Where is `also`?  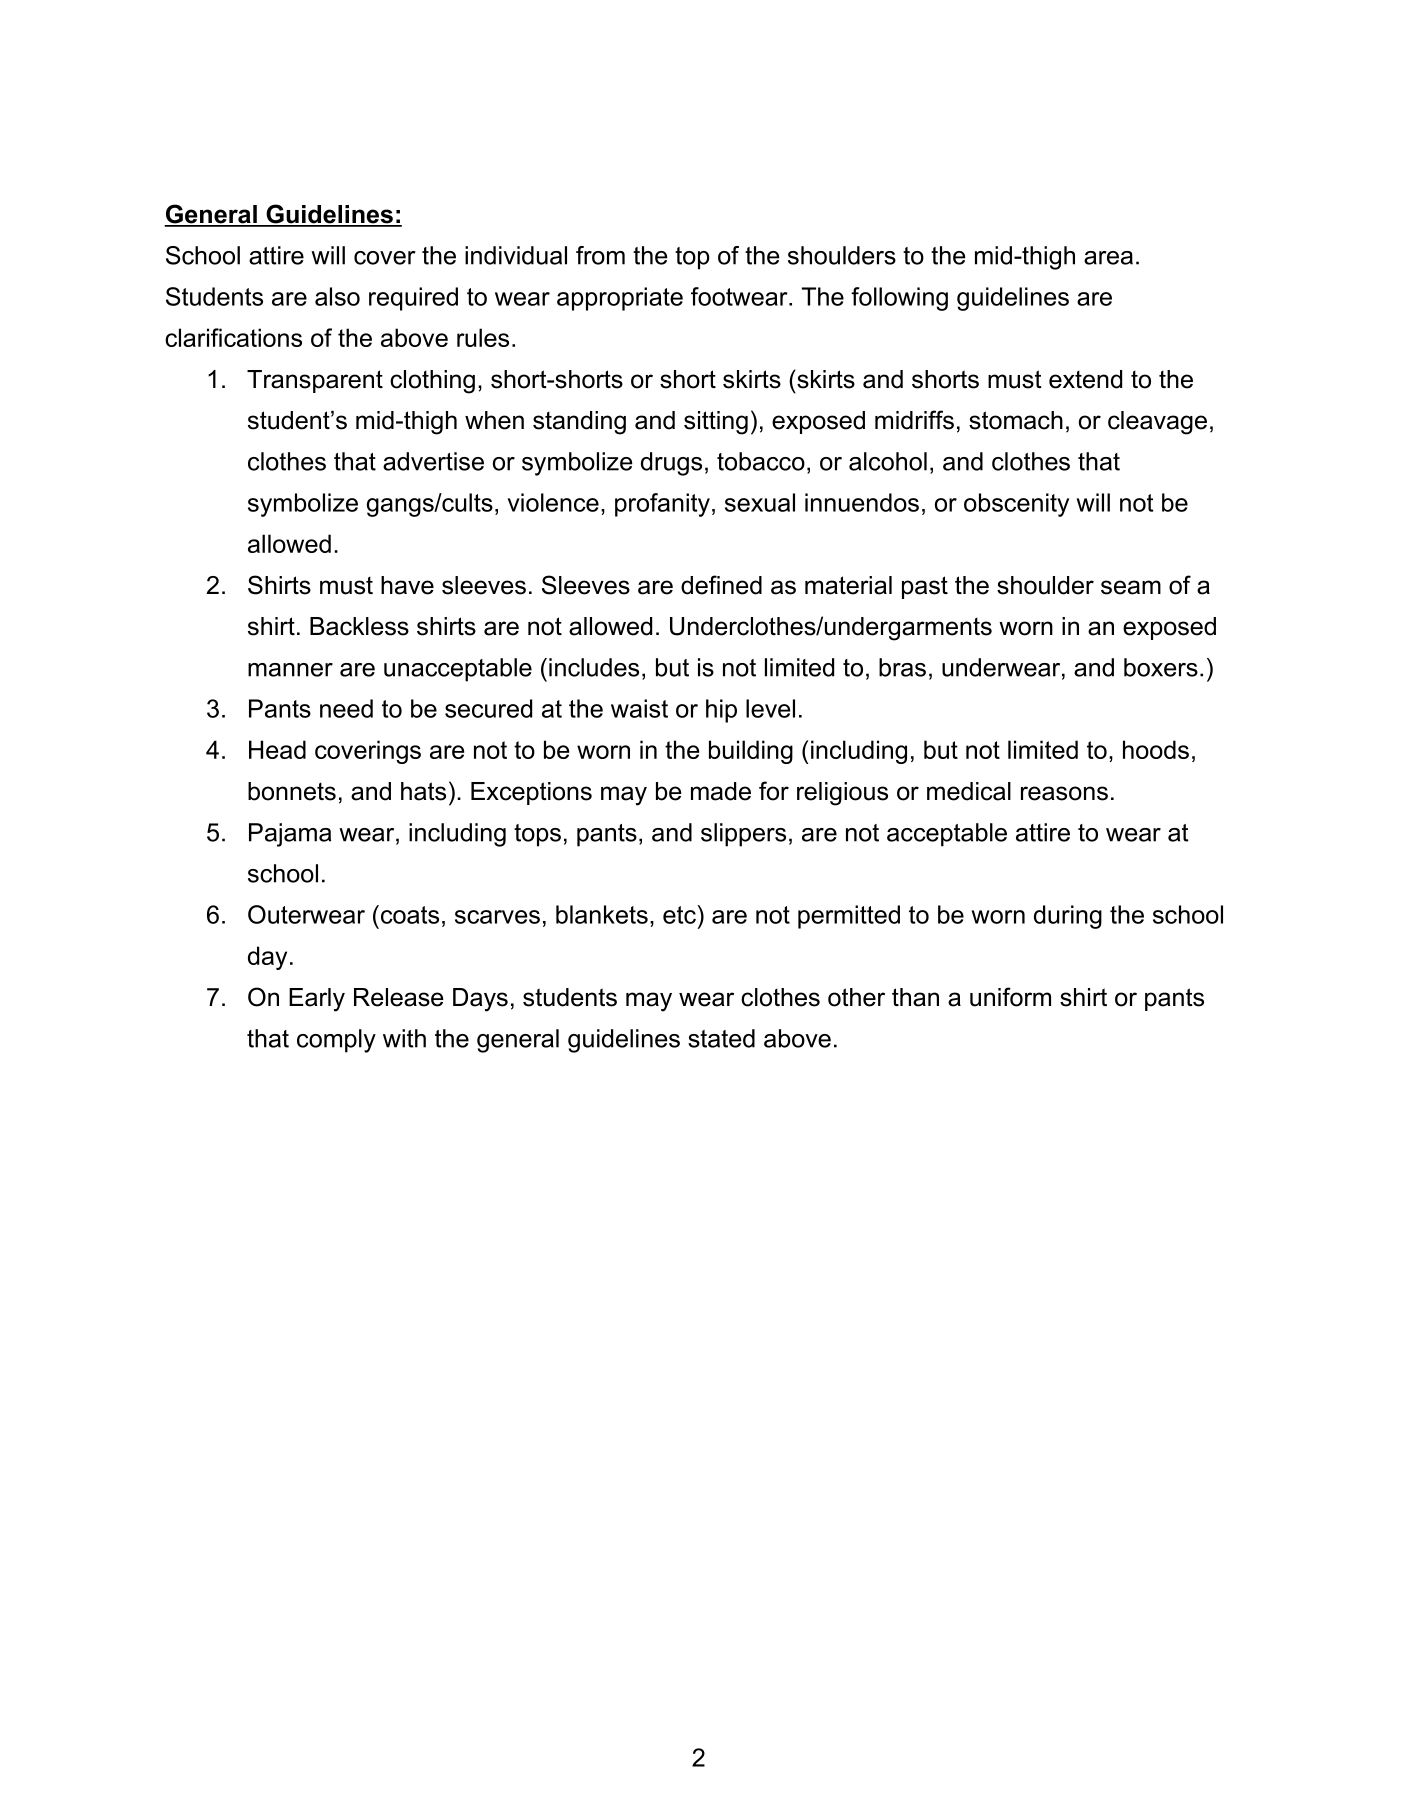
also is located at coordinates (337, 296).
